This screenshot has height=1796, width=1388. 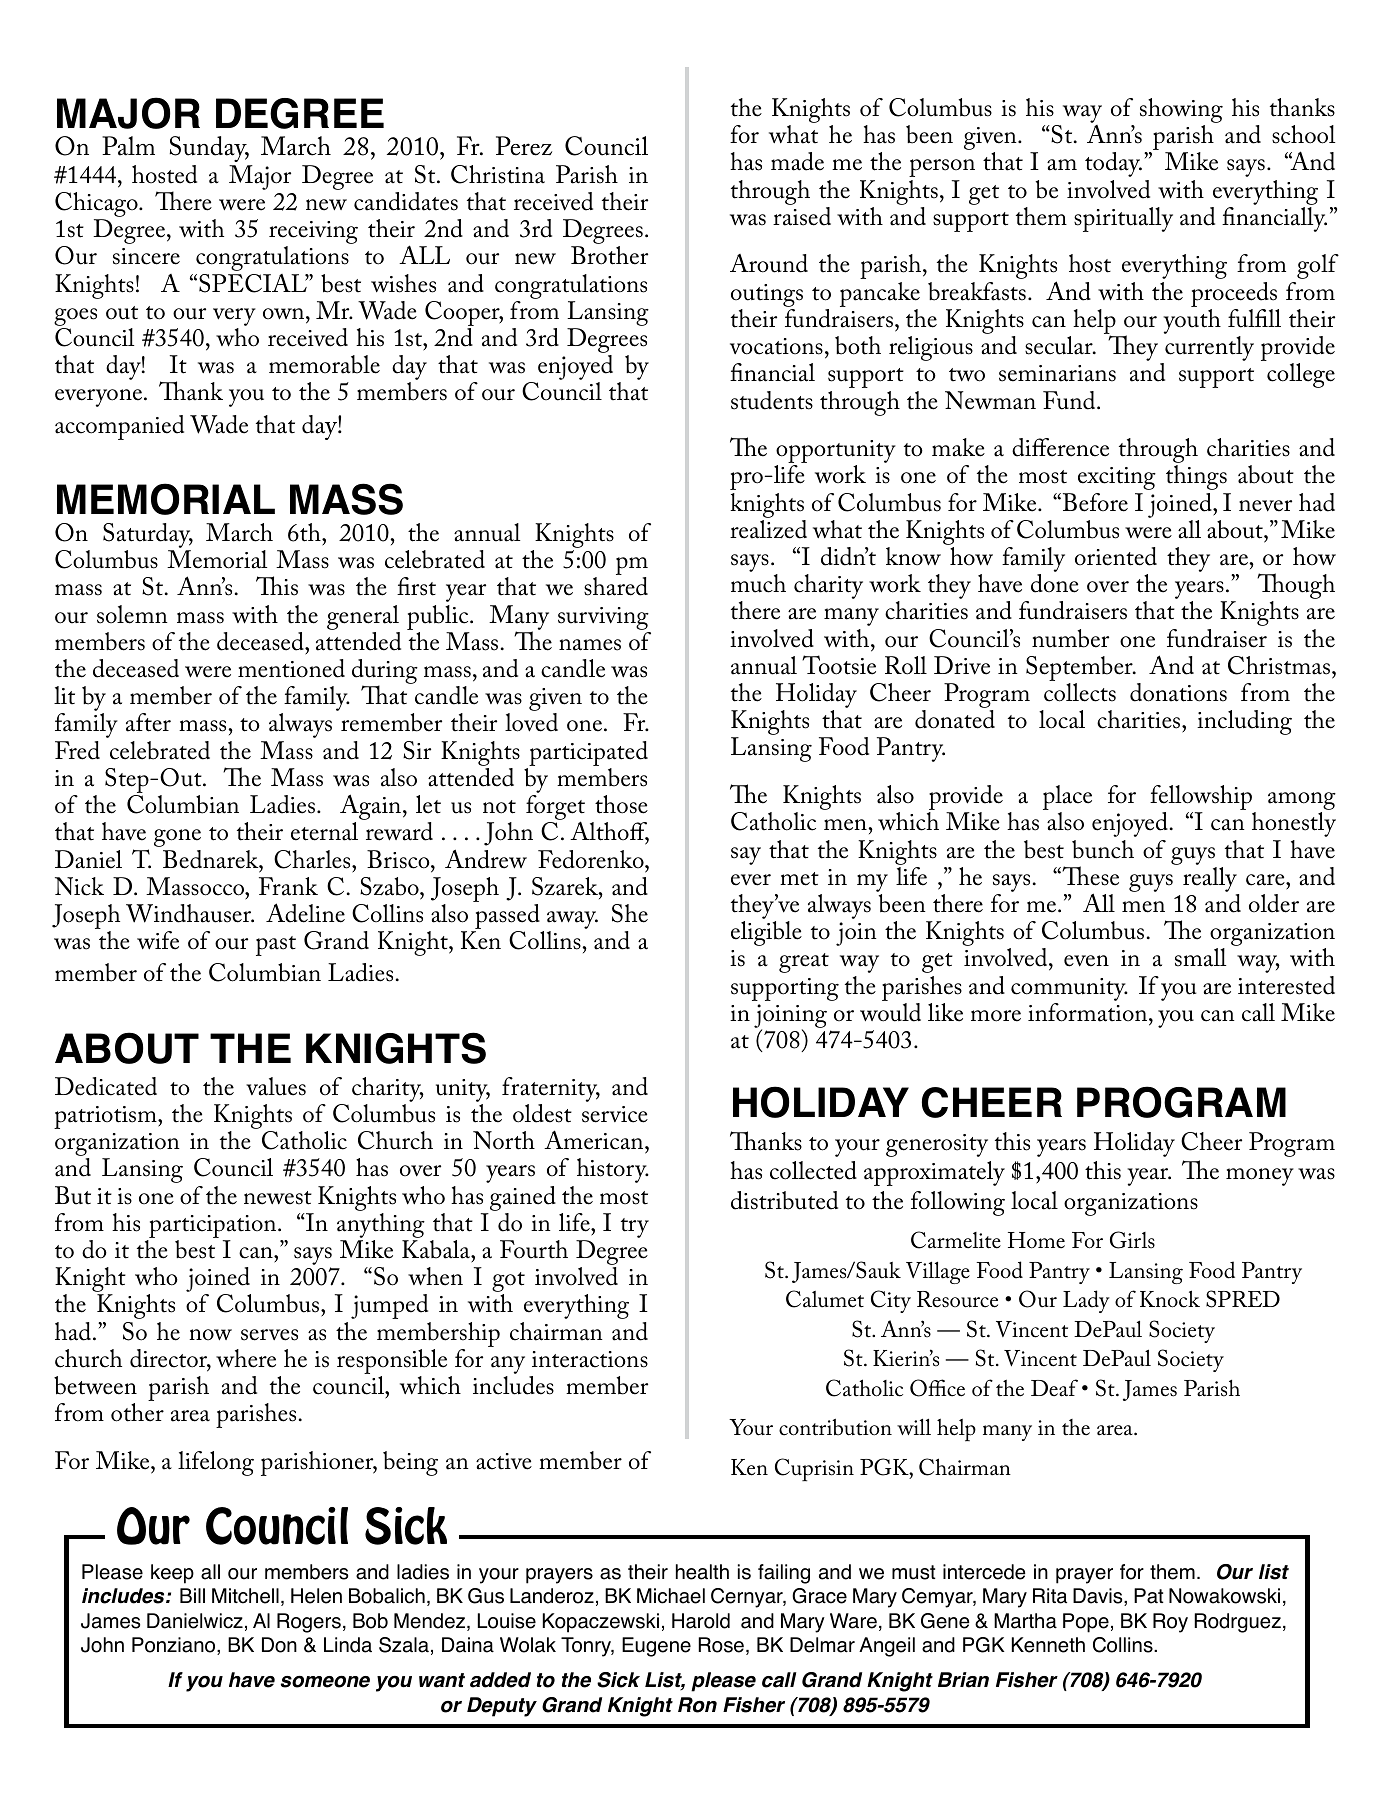 I want to click on Sunday, so click(x=209, y=149).
